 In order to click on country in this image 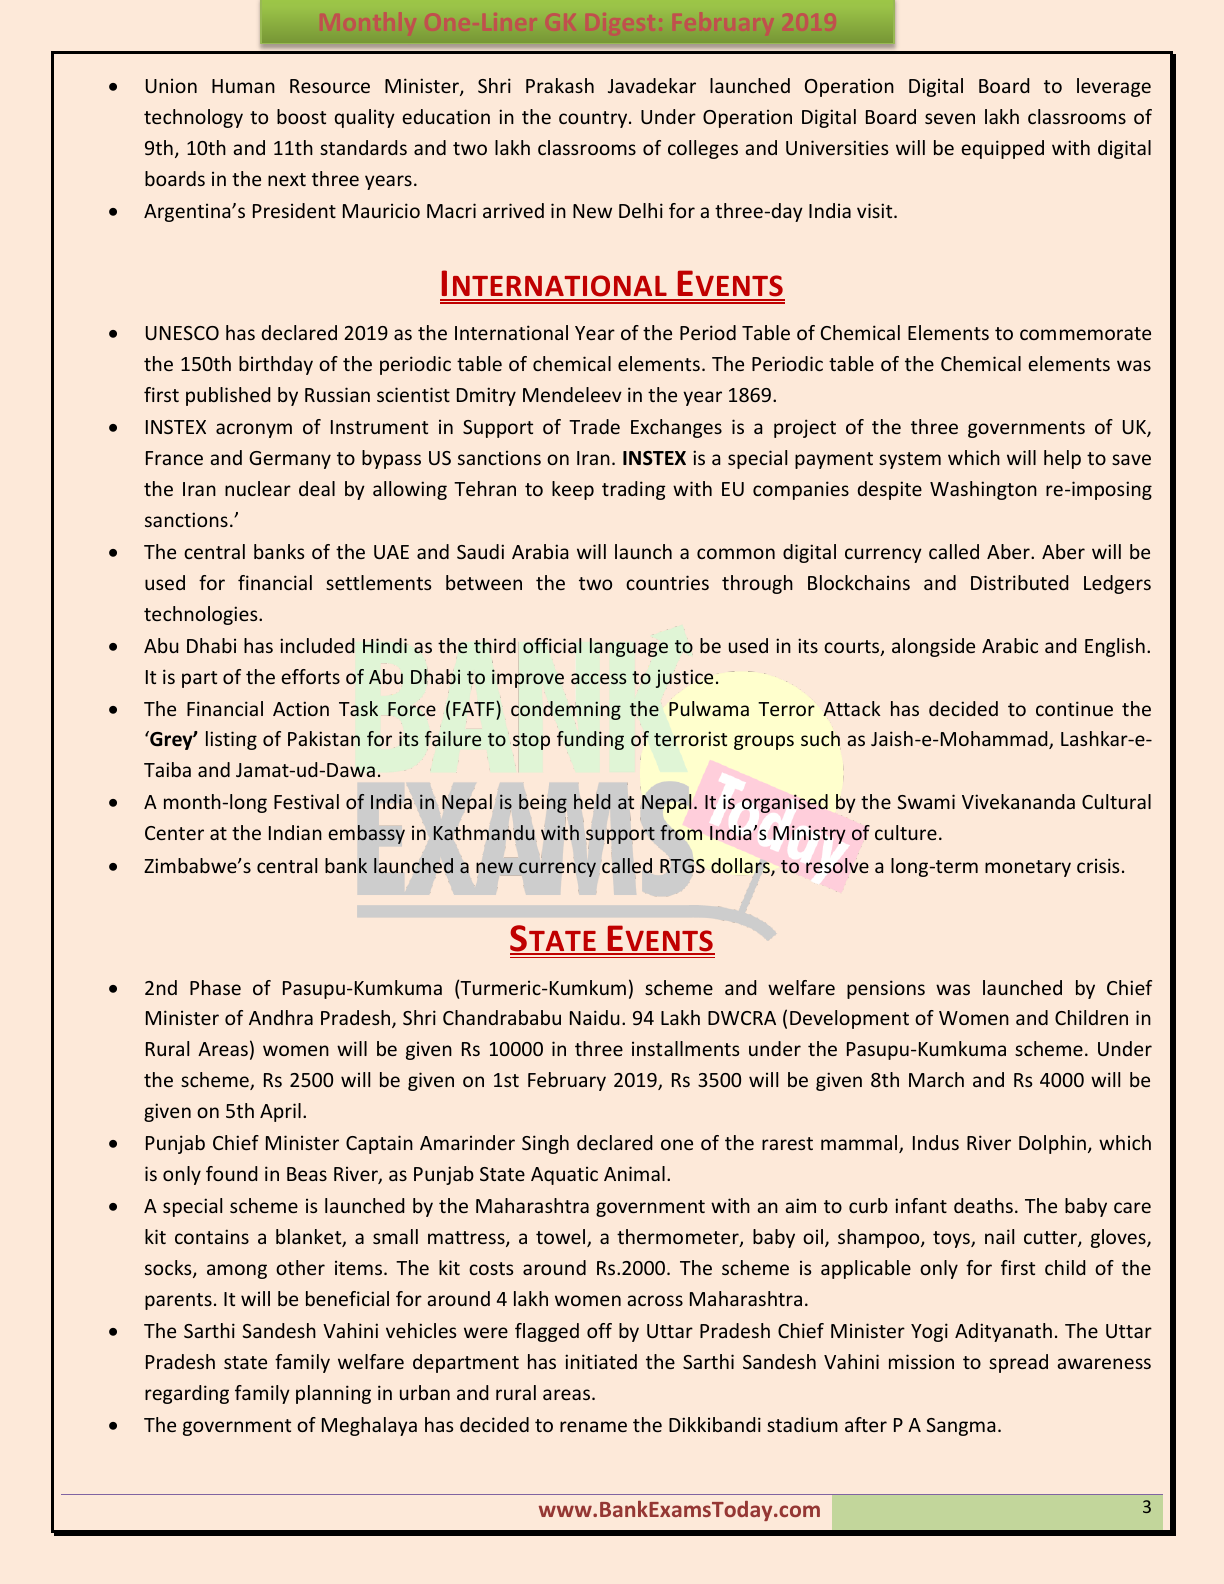, I will do `click(594, 119)`.
